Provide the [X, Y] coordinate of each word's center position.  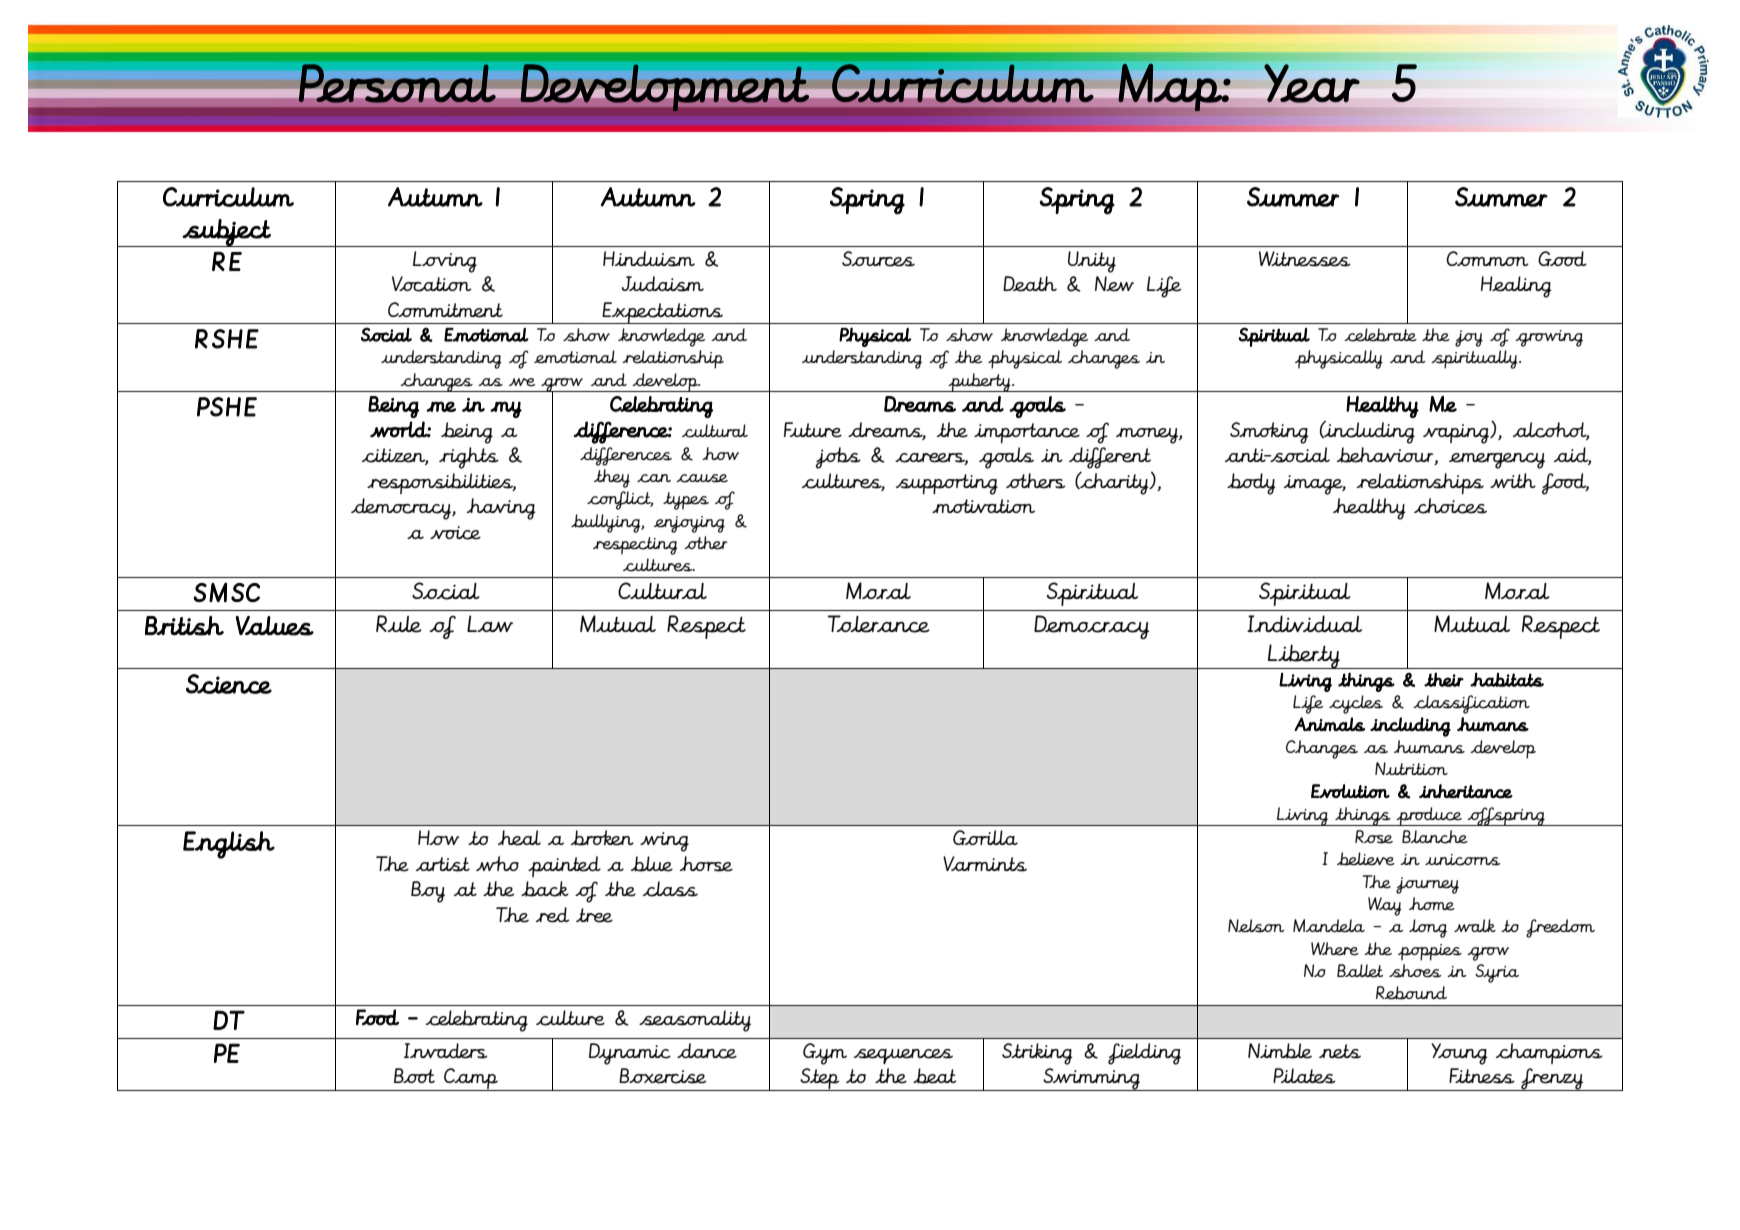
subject [227, 233]
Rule [399, 624]
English [229, 845]
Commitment [445, 310]
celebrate [1380, 335]
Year [1312, 83]
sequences [903, 1056]
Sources [878, 259]
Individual [1304, 623]
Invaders [446, 1051]
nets [1340, 1051]
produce [1429, 816]
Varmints [985, 864]
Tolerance [878, 624]
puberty [979, 382]
